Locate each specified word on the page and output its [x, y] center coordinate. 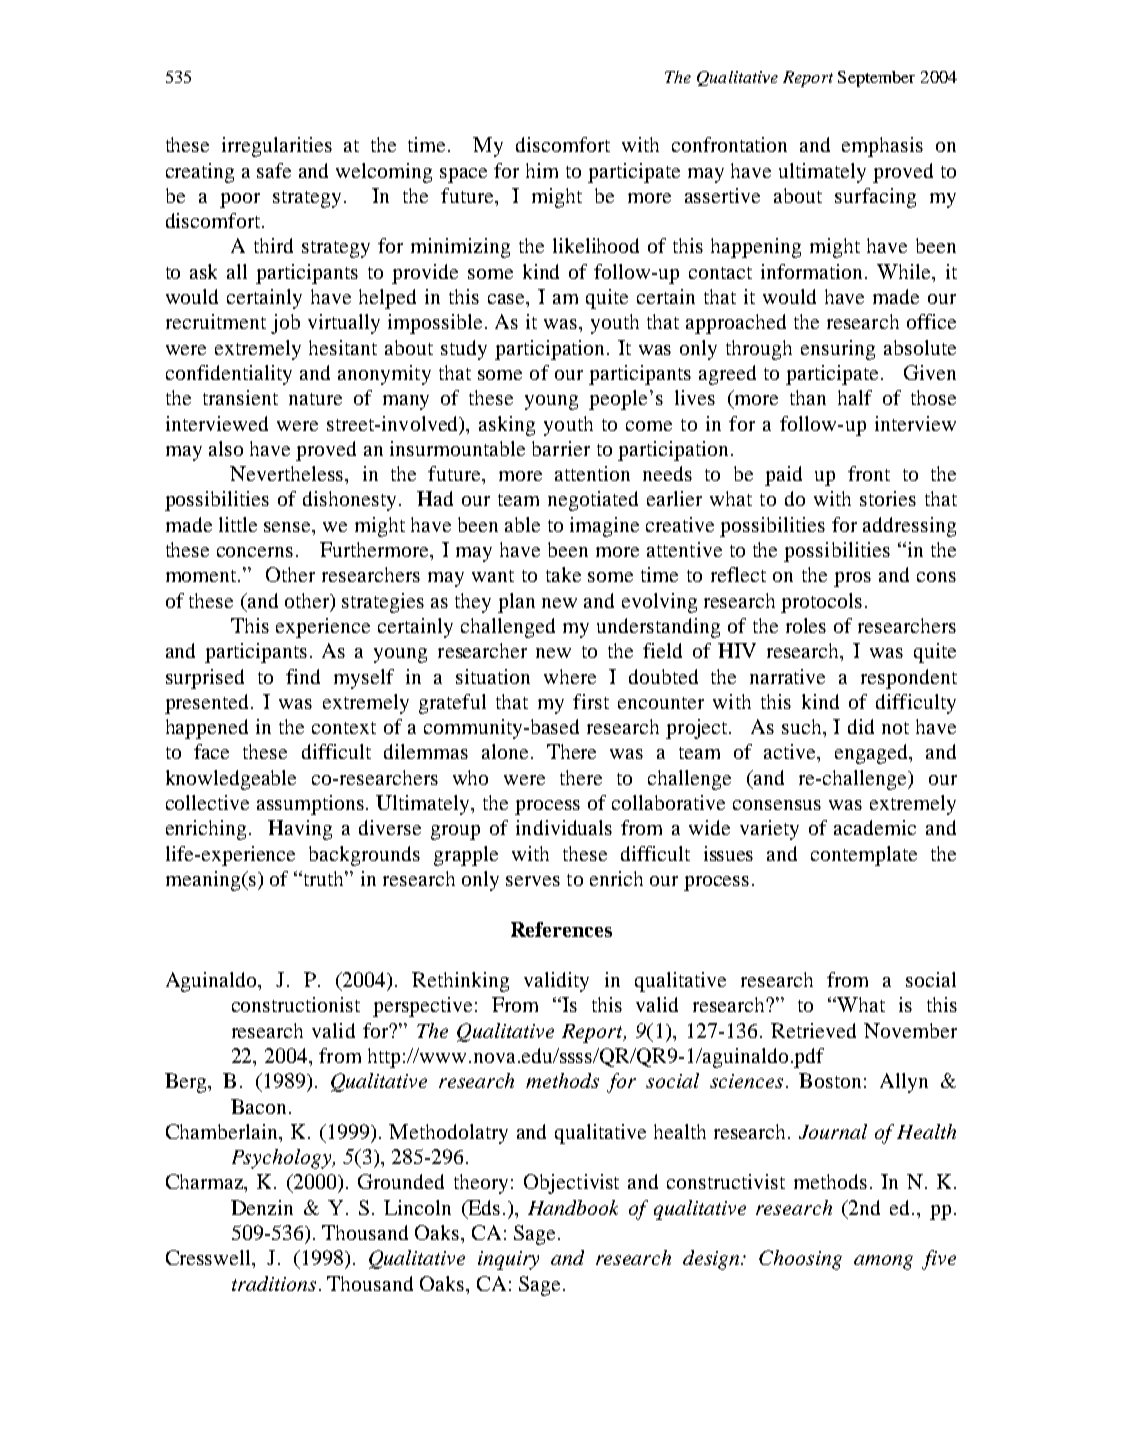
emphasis [882, 147]
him [542, 170]
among [883, 1262]
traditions [274, 1283]
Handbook [573, 1207]
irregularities [277, 147]
